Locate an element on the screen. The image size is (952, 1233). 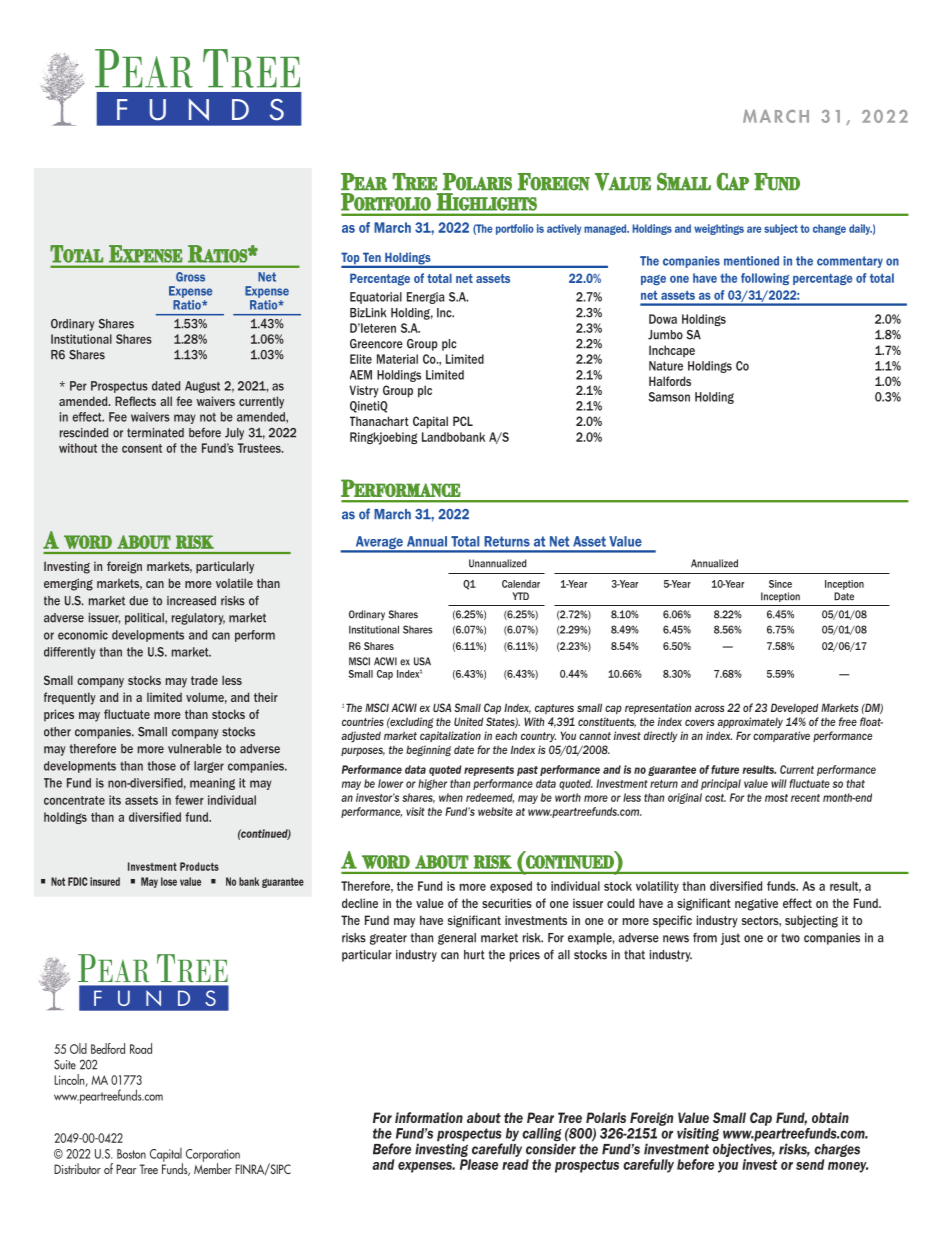
PCL is located at coordinates (463, 421).
